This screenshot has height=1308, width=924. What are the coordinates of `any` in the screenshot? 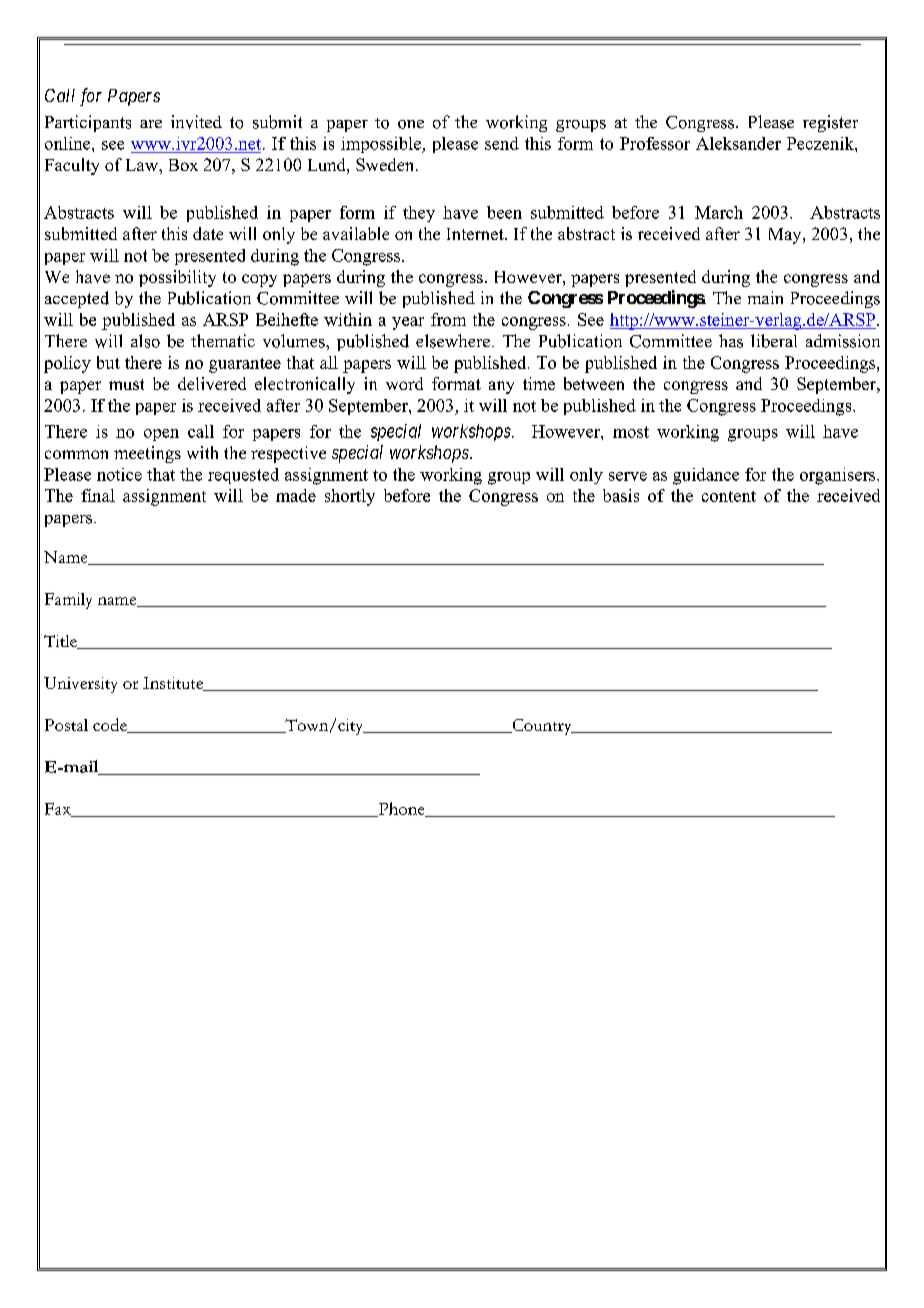 It's located at (501, 387).
